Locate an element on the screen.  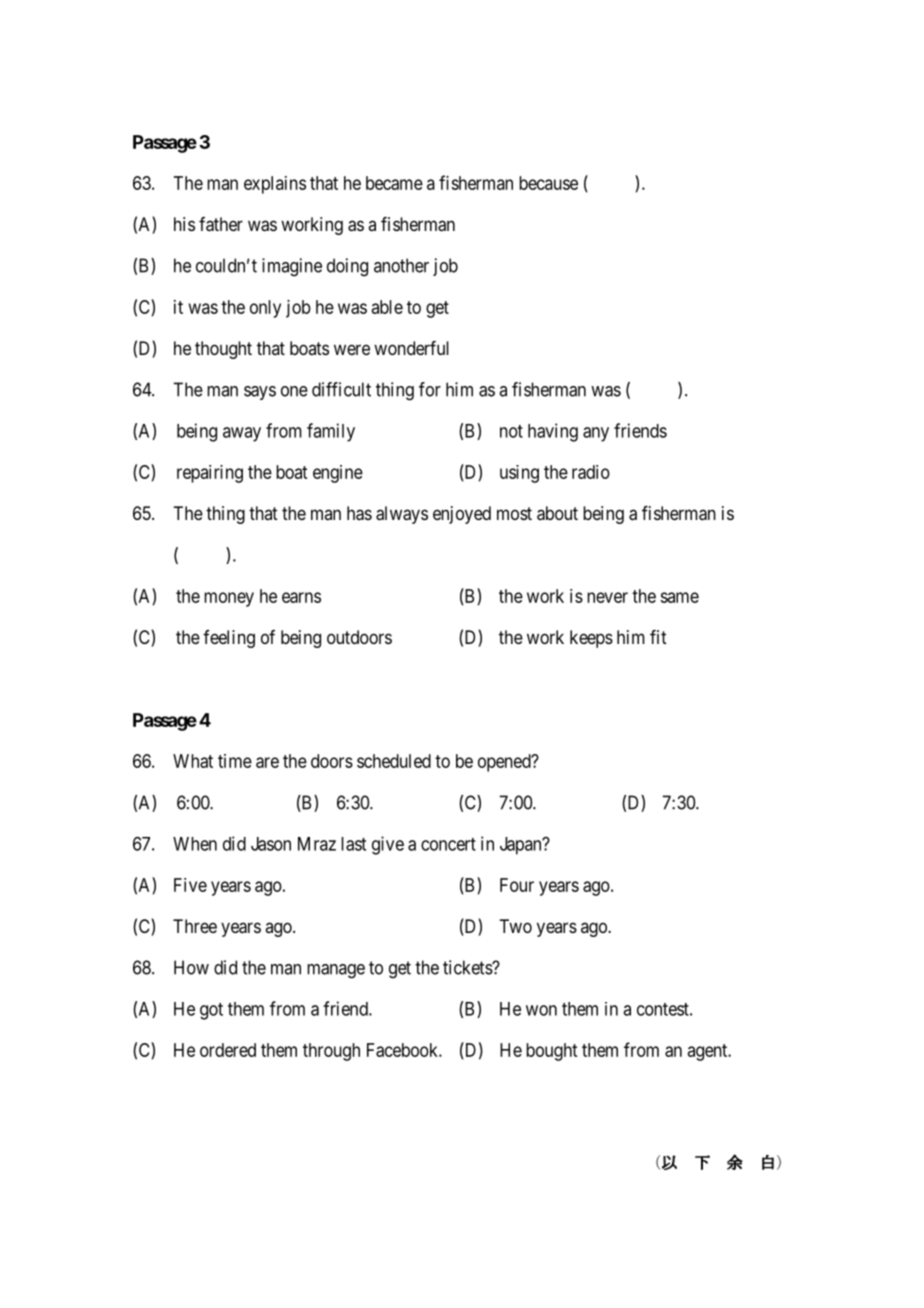
radio is located at coordinates (591, 472).
